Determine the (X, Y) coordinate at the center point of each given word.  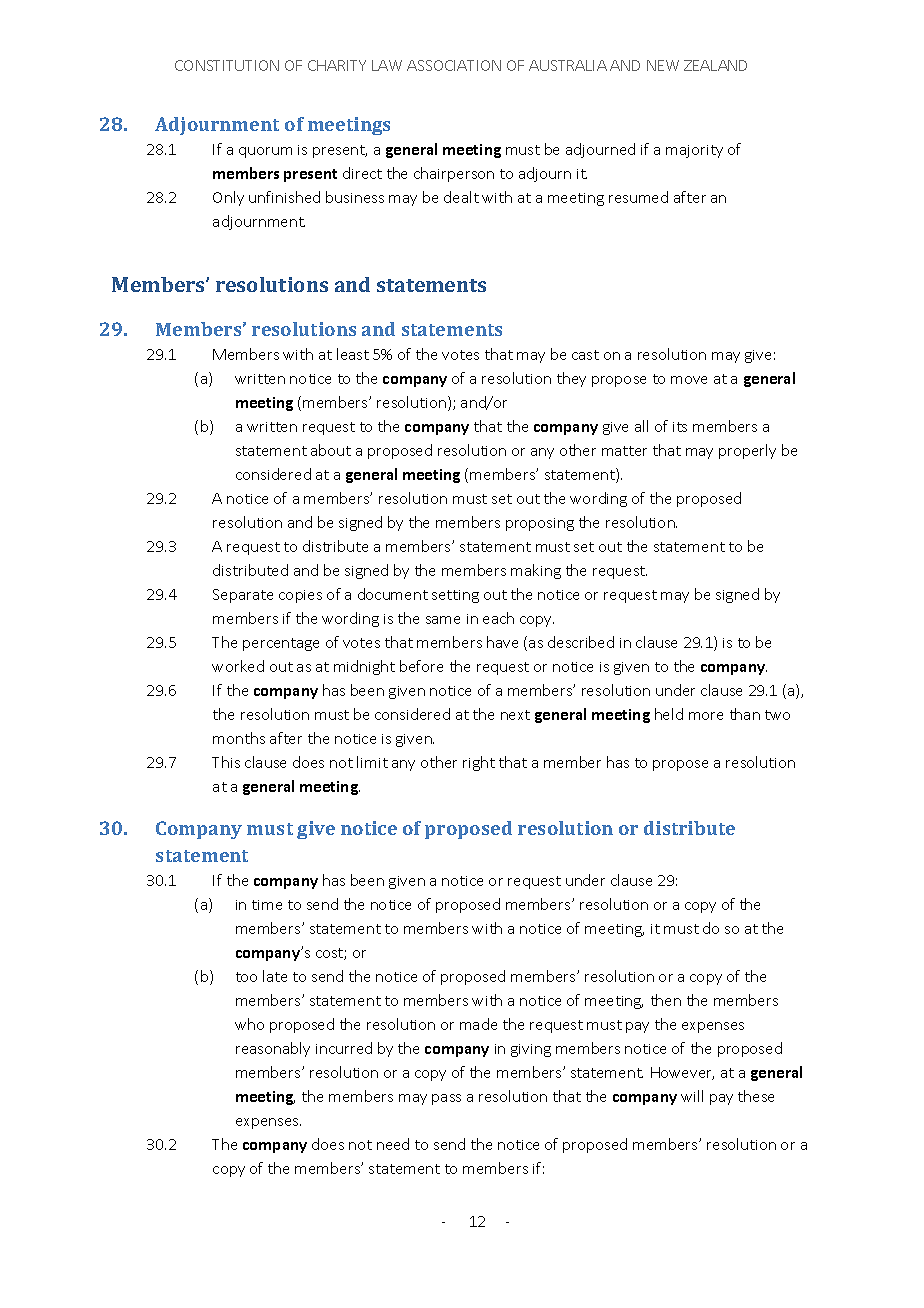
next (515, 715)
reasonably (273, 1049)
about (331, 450)
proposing (540, 524)
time (267, 905)
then (666, 1000)
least (353, 354)
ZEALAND (715, 65)
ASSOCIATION (454, 65)
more (706, 716)
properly (747, 451)
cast (585, 355)
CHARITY (337, 65)
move (689, 380)
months (239, 738)
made (478, 1024)
